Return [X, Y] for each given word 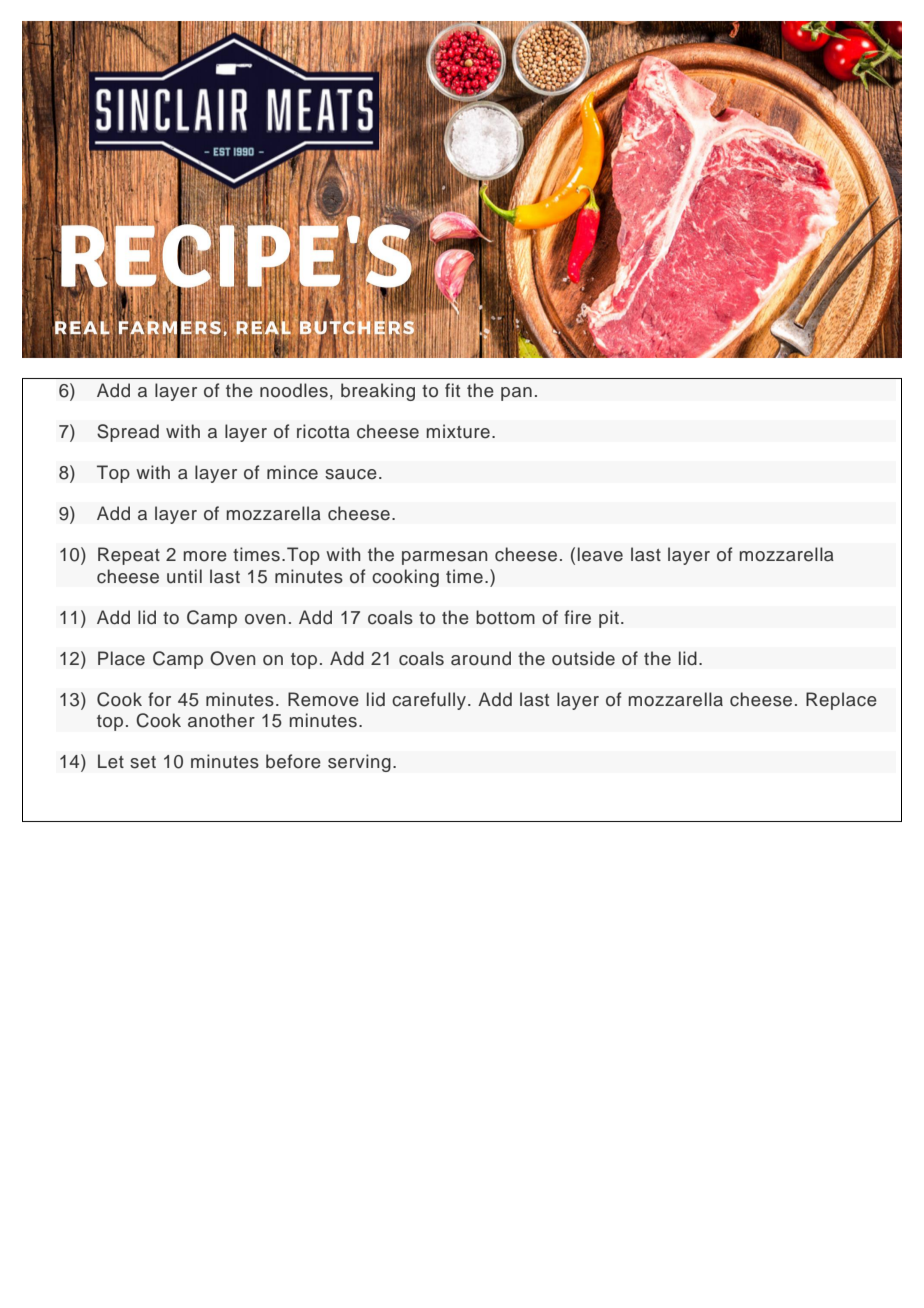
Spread [128, 433]
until [184, 576]
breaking [378, 392]
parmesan [444, 558]
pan [516, 394]
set [143, 762]
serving [359, 763]
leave [600, 554]
